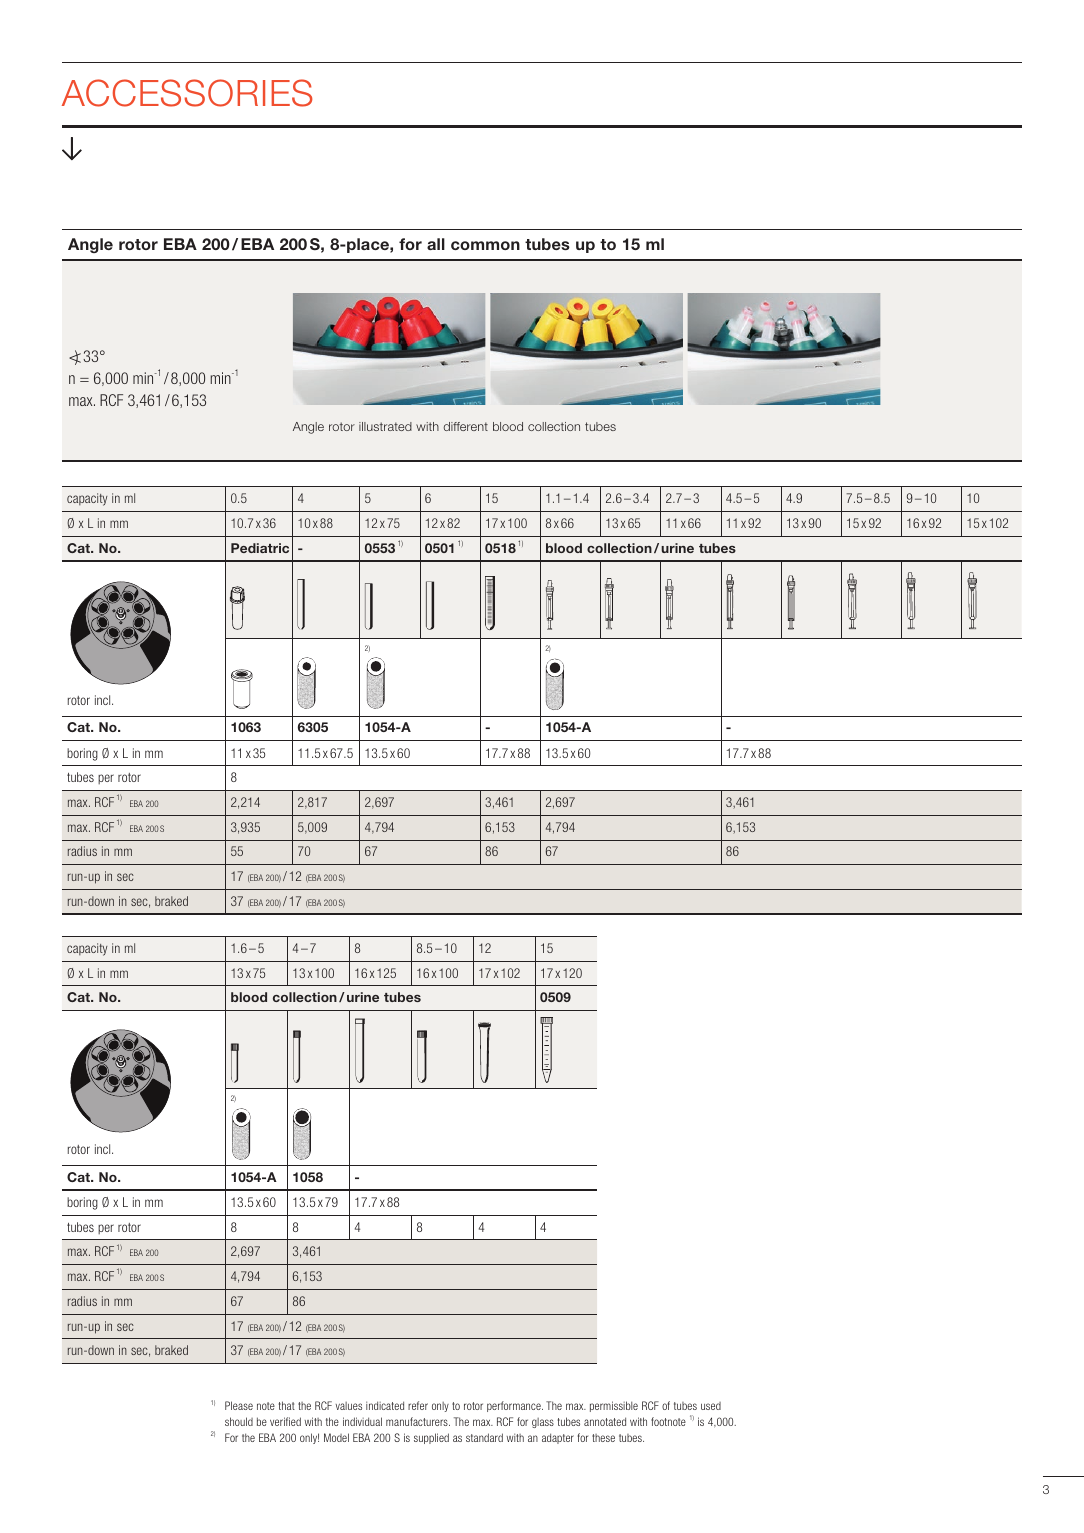 Image resolution: width=1084 pixels, height=1533 pixels. Describe the element at coordinates (436, 244) in the image. I see `all` at that location.
